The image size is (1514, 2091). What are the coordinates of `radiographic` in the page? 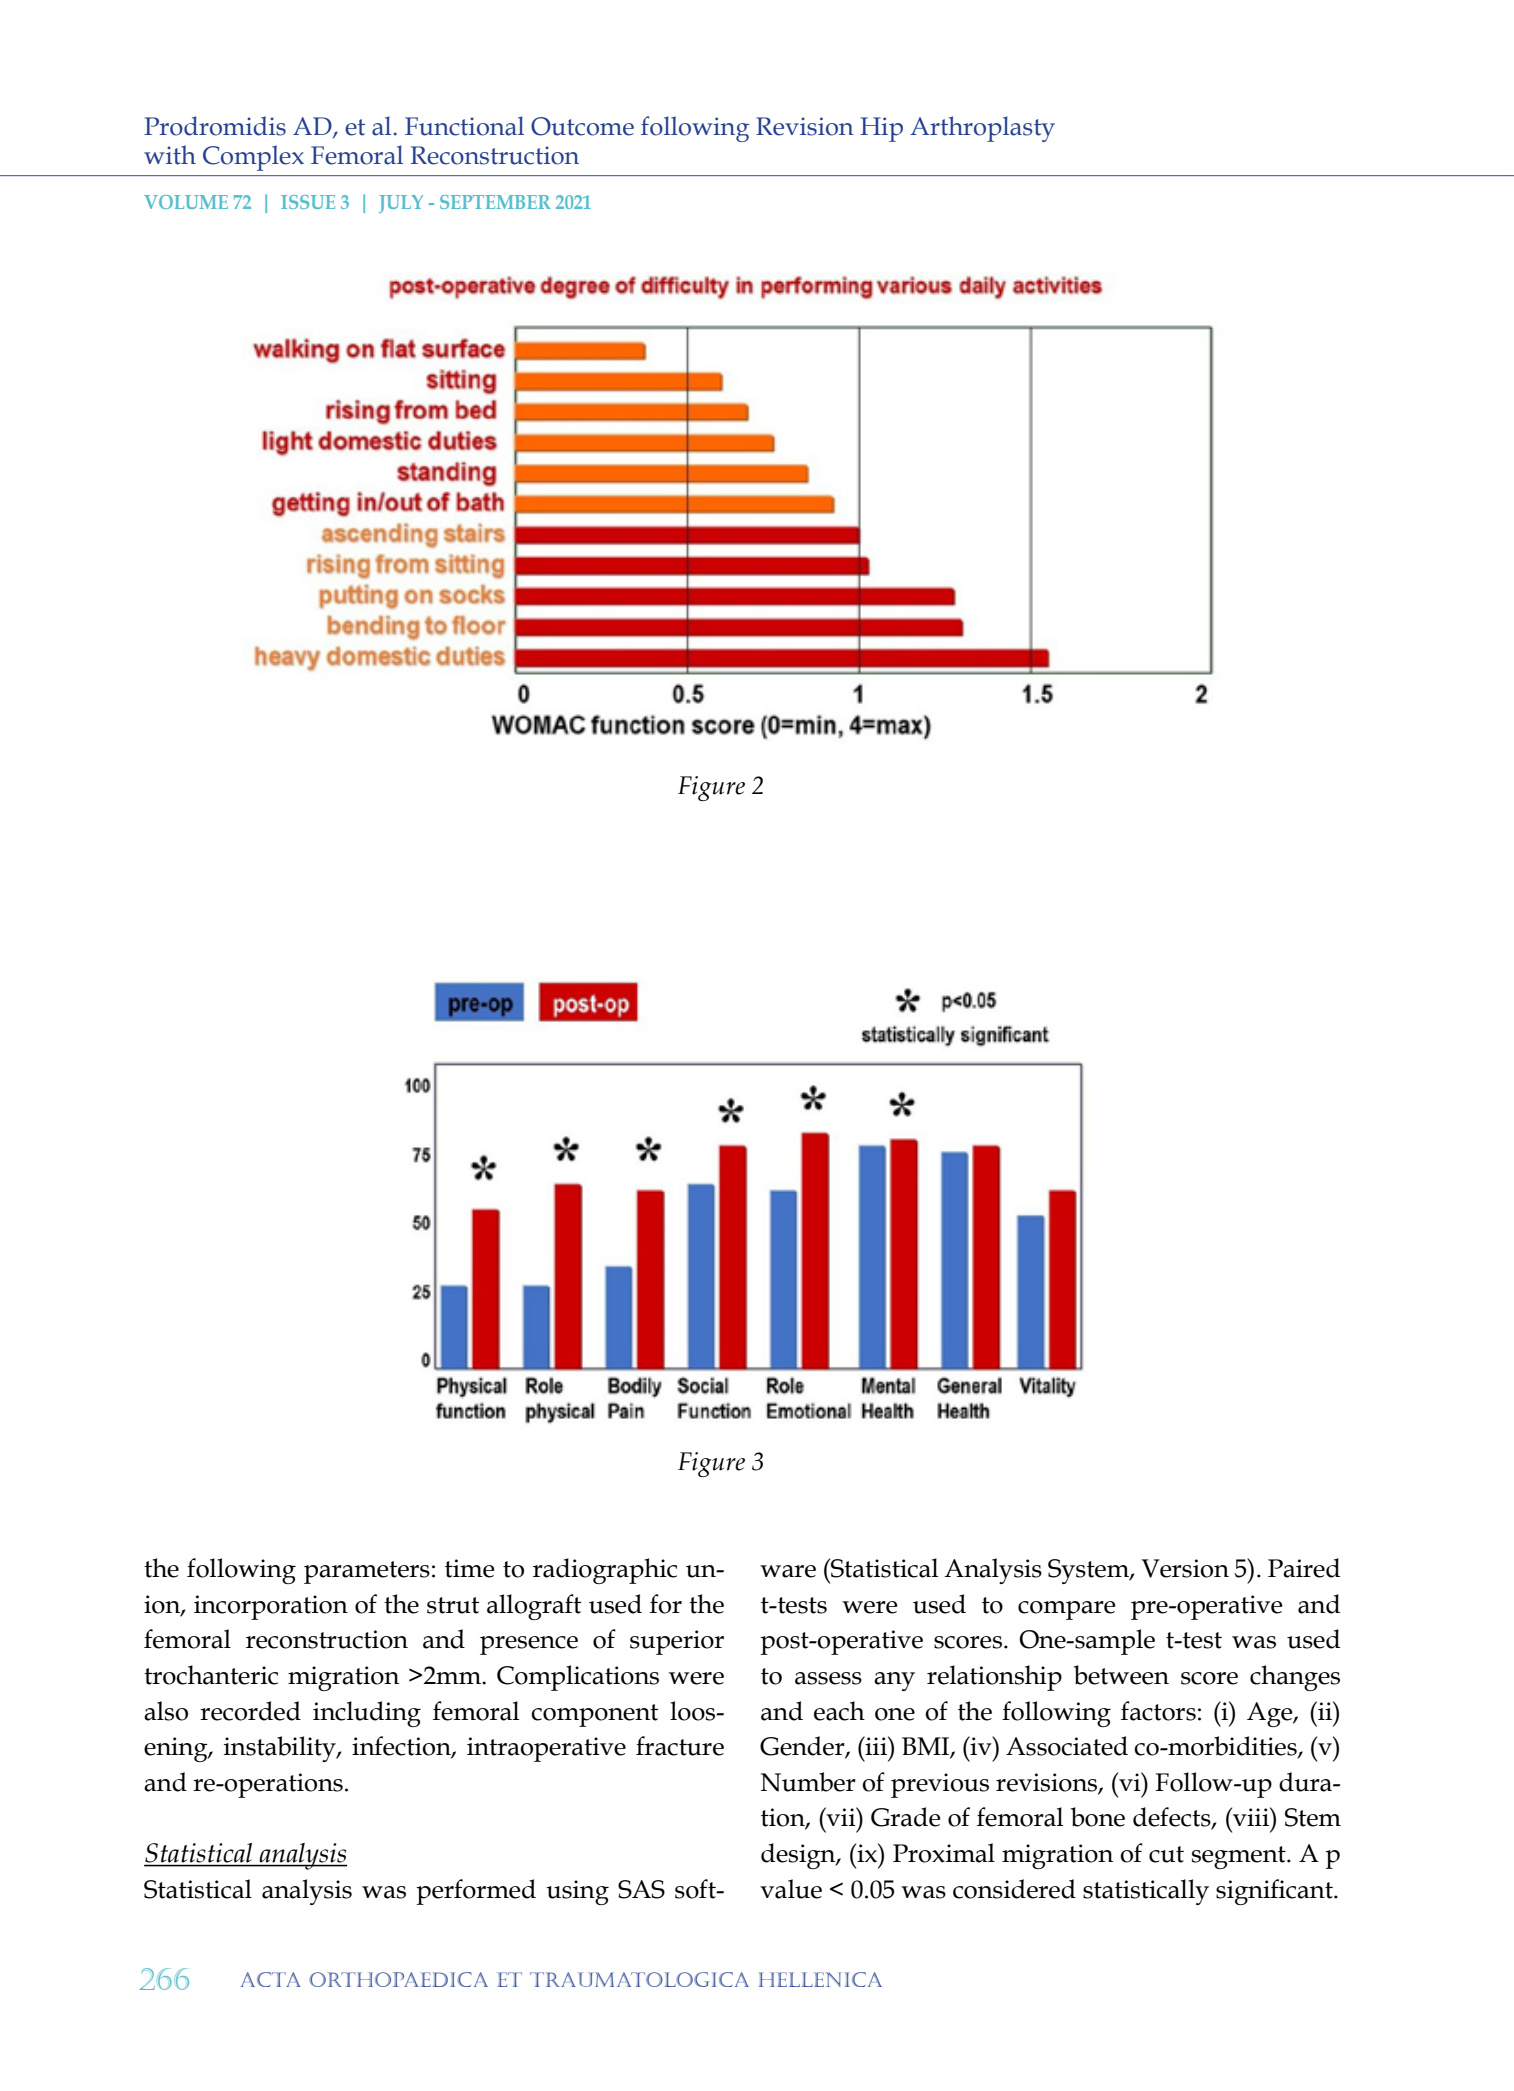 It's located at (605, 1571).
